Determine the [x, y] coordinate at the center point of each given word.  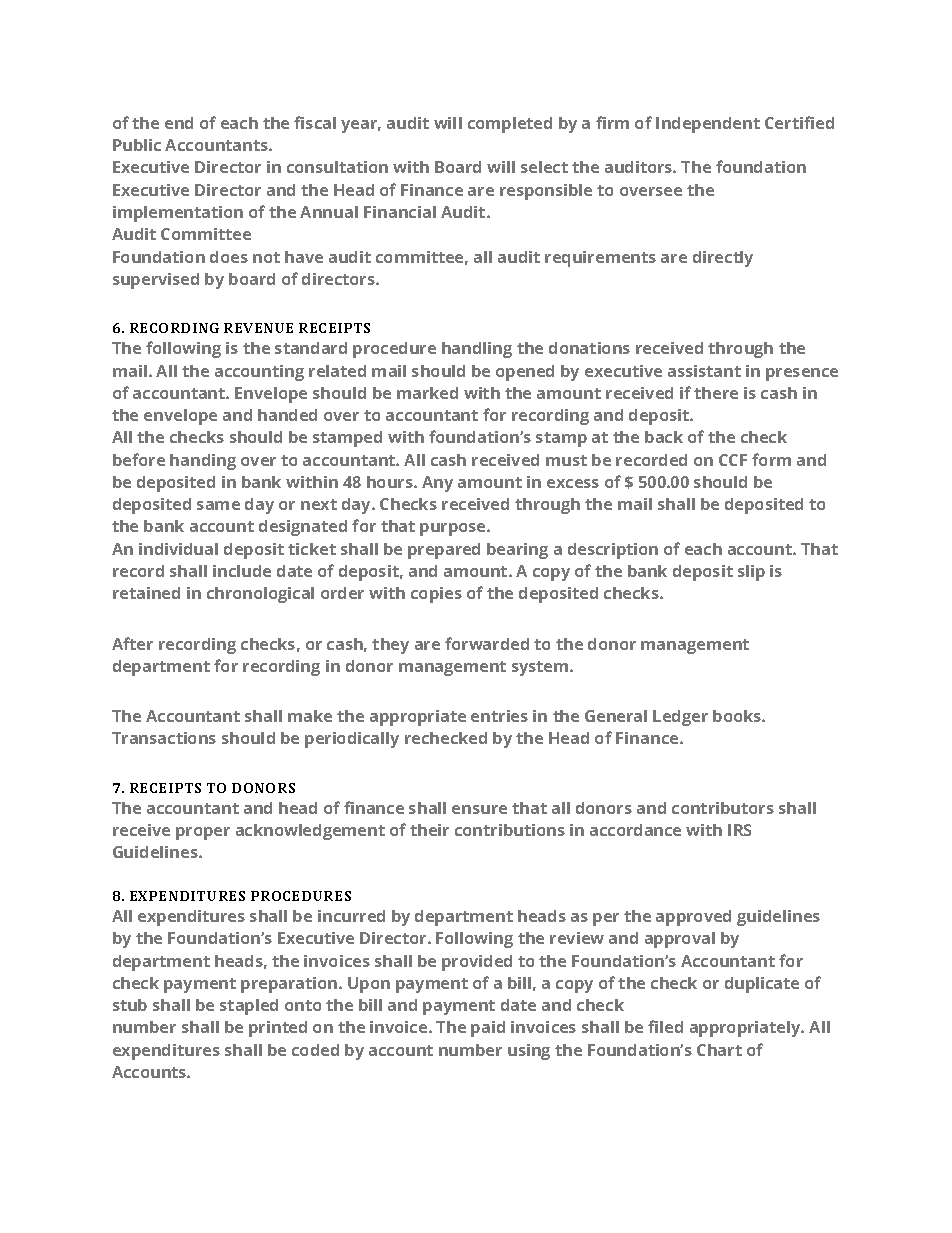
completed [510, 125]
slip [751, 573]
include [242, 571]
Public [137, 145]
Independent [708, 125]
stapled [249, 1007]
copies [436, 595]
